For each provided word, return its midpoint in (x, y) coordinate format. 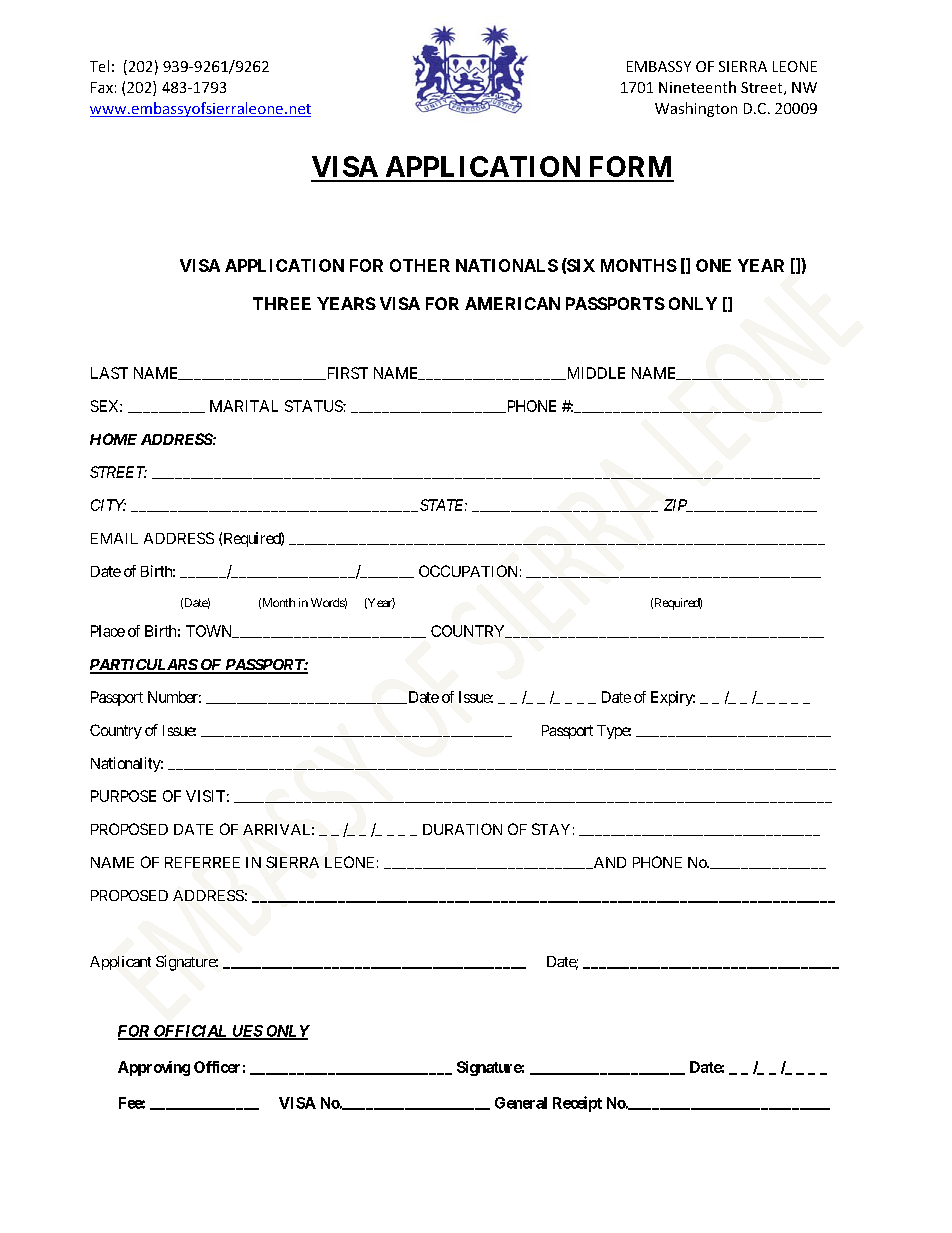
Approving (154, 1068)
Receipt (577, 1104)
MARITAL (244, 406)
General (521, 1103)
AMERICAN (512, 303)
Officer (217, 1067)
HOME (113, 439)
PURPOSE (123, 796)
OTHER (420, 265)
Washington (696, 109)
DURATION (462, 829)
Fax (102, 87)
